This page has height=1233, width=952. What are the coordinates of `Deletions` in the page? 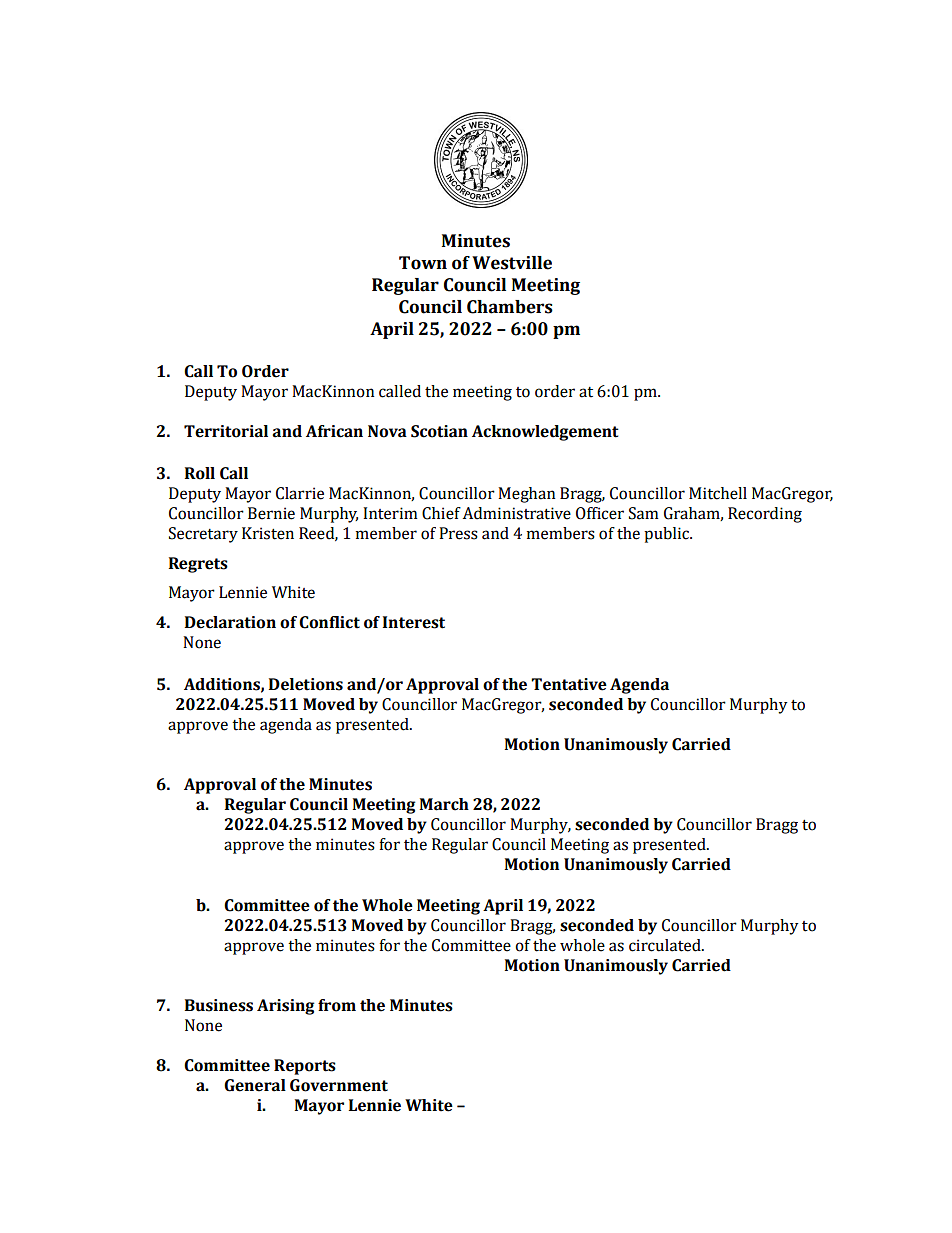 It's located at (306, 684).
